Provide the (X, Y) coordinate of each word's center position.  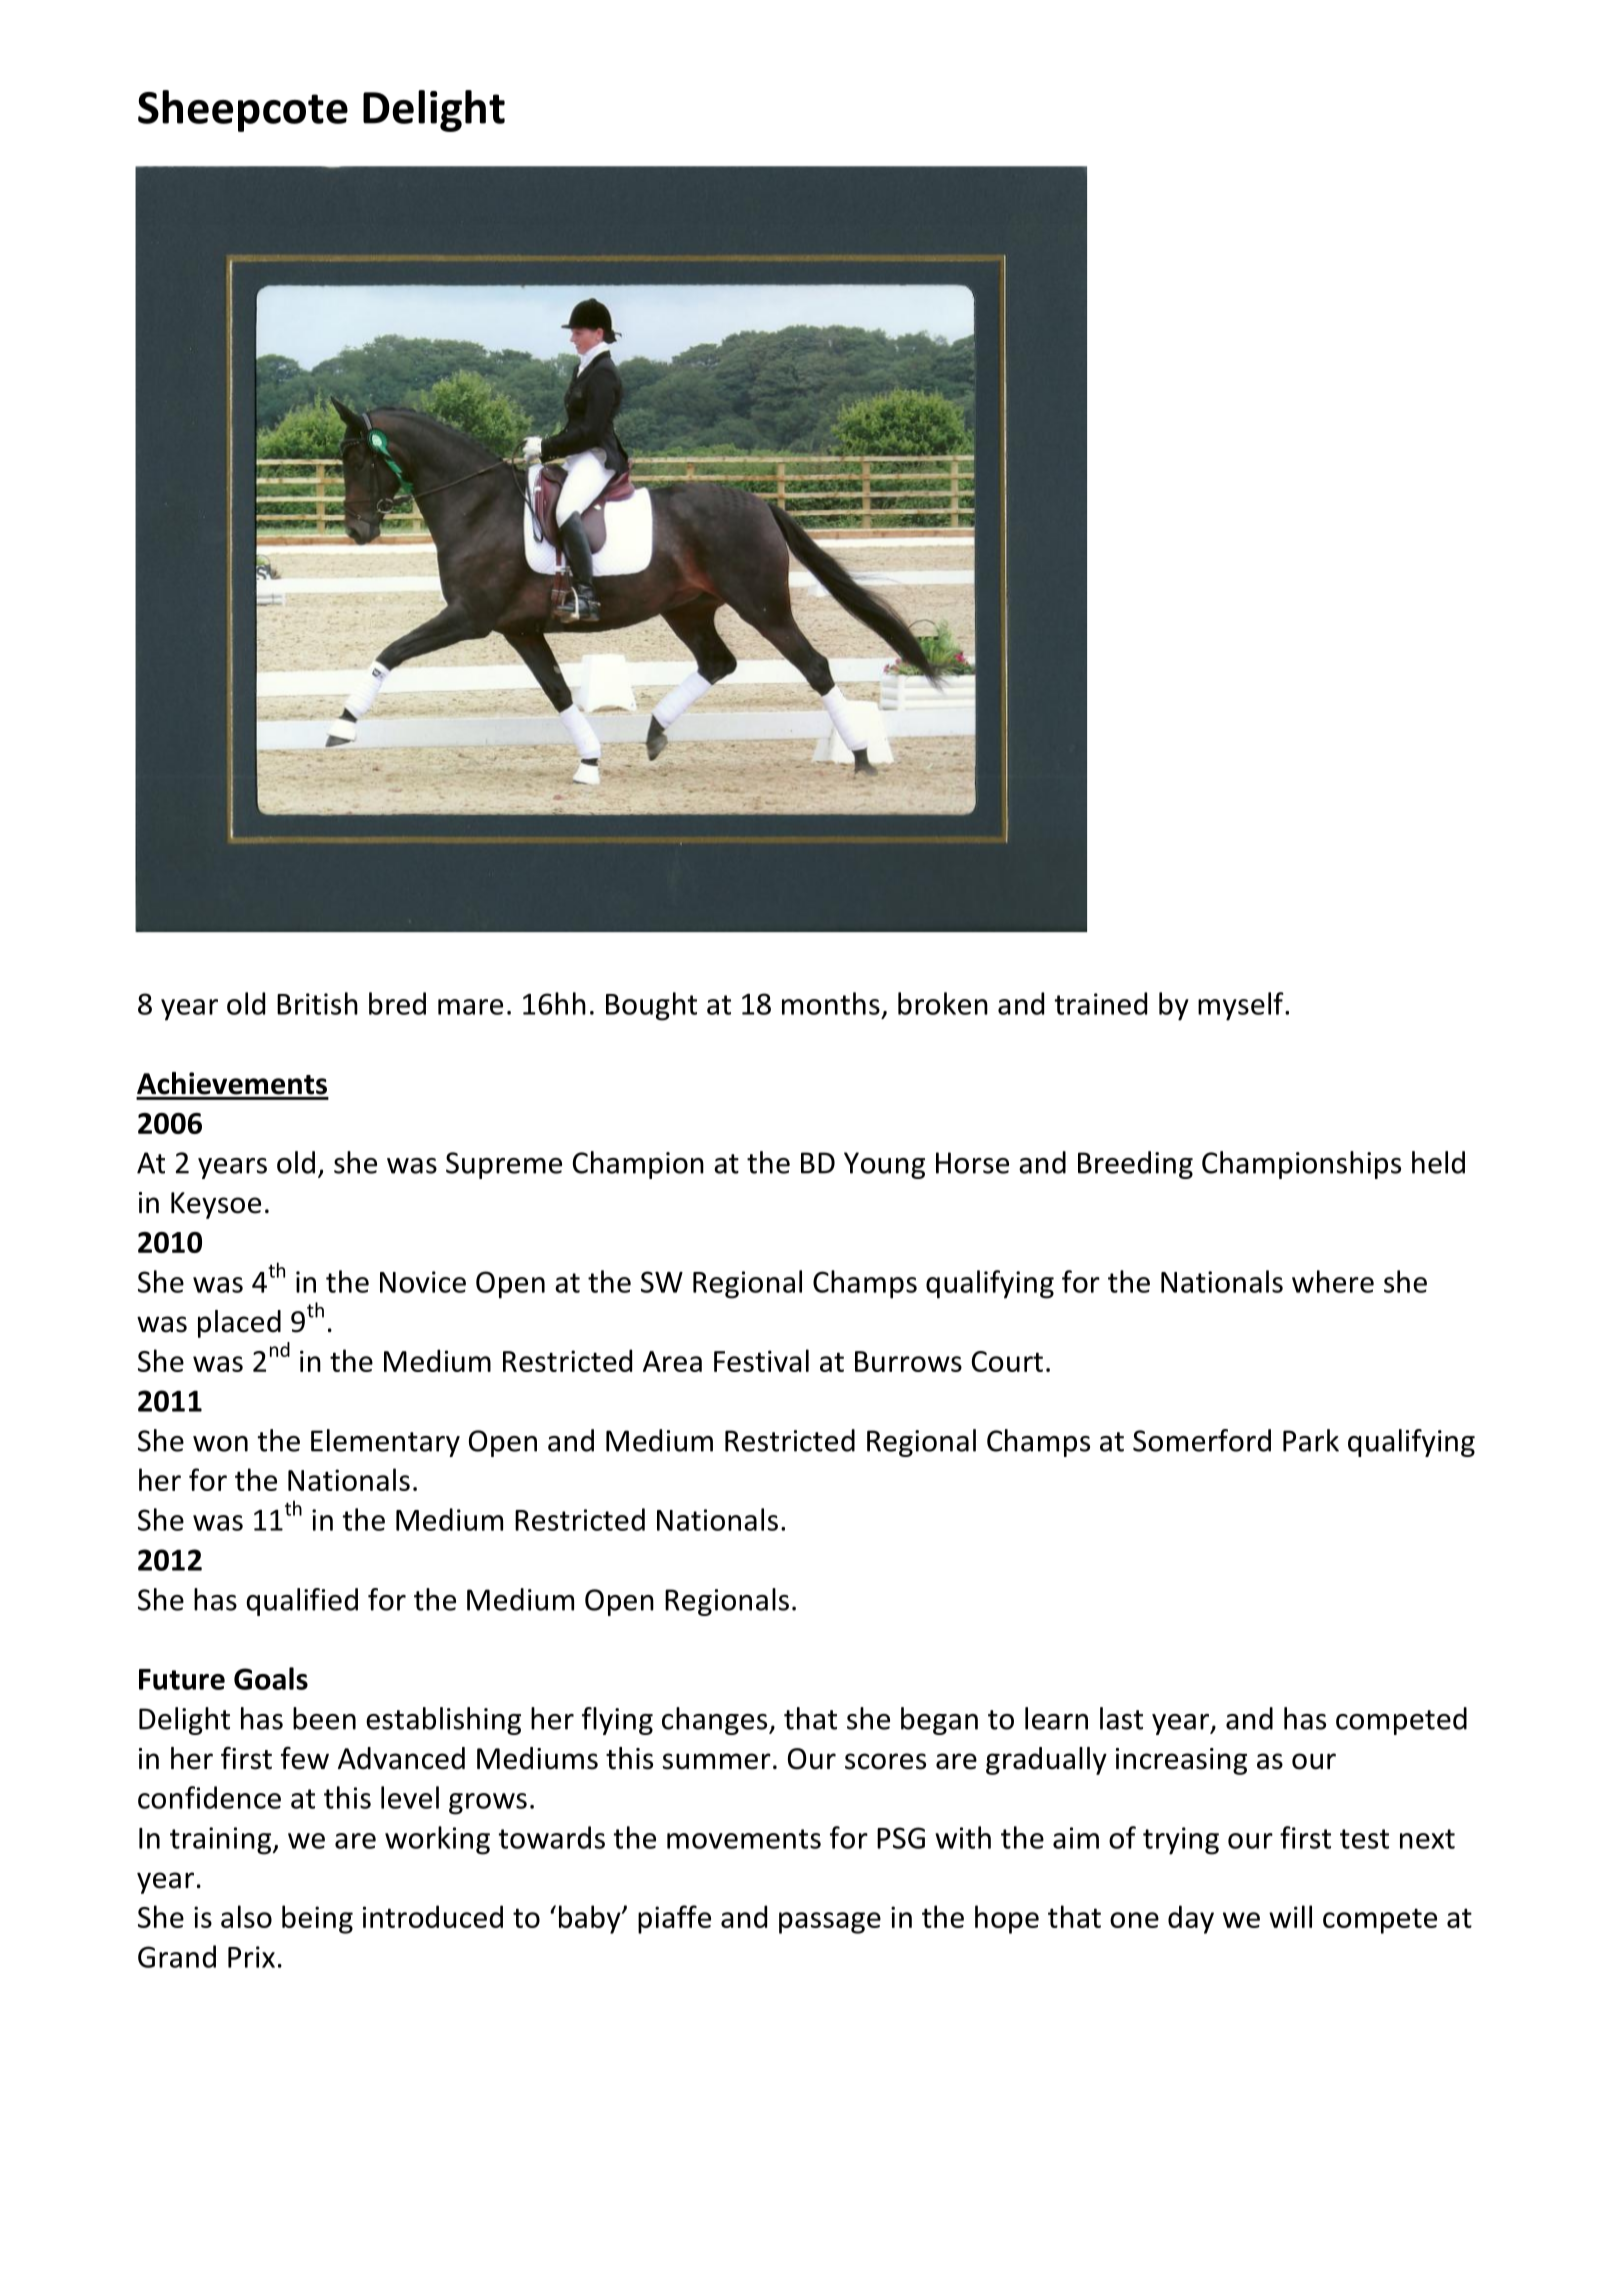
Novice (423, 1282)
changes (716, 1721)
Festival (761, 1360)
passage (830, 1923)
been (324, 1718)
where (1333, 1281)
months (831, 1003)
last (1121, 1718)
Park (1311, 1440)
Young (884, 1165)
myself (1242, 1006)
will (1290, 1916)
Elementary (385, 1443)
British (317, 1003)
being (317, 1919)
